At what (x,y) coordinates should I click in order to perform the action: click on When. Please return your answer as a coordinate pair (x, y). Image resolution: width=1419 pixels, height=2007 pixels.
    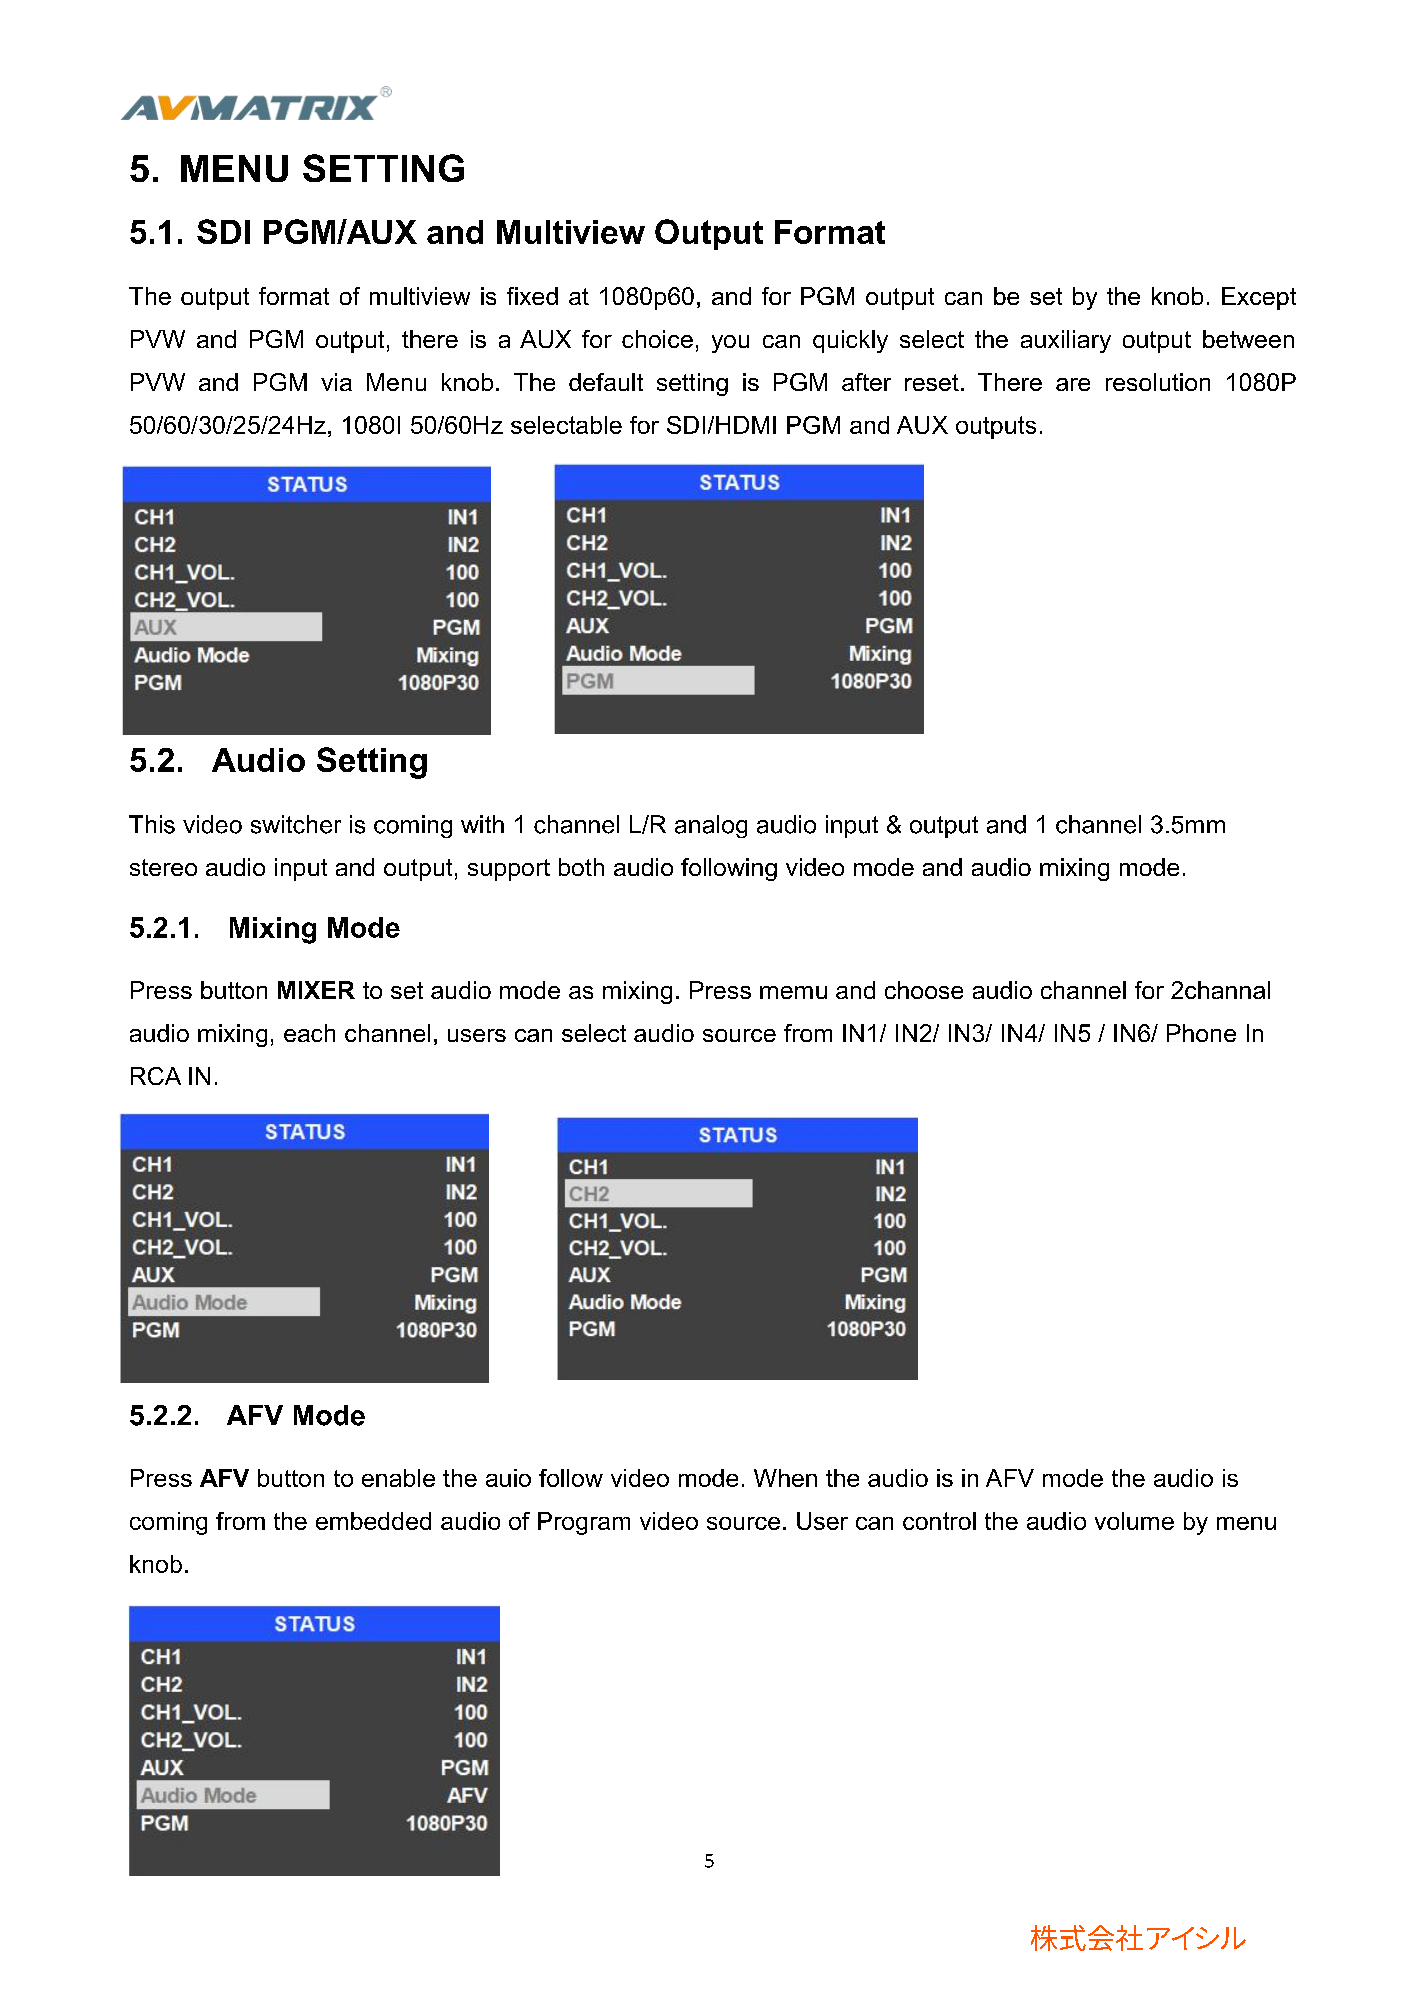
    Looking at the image, I should click on (785, 1478).
